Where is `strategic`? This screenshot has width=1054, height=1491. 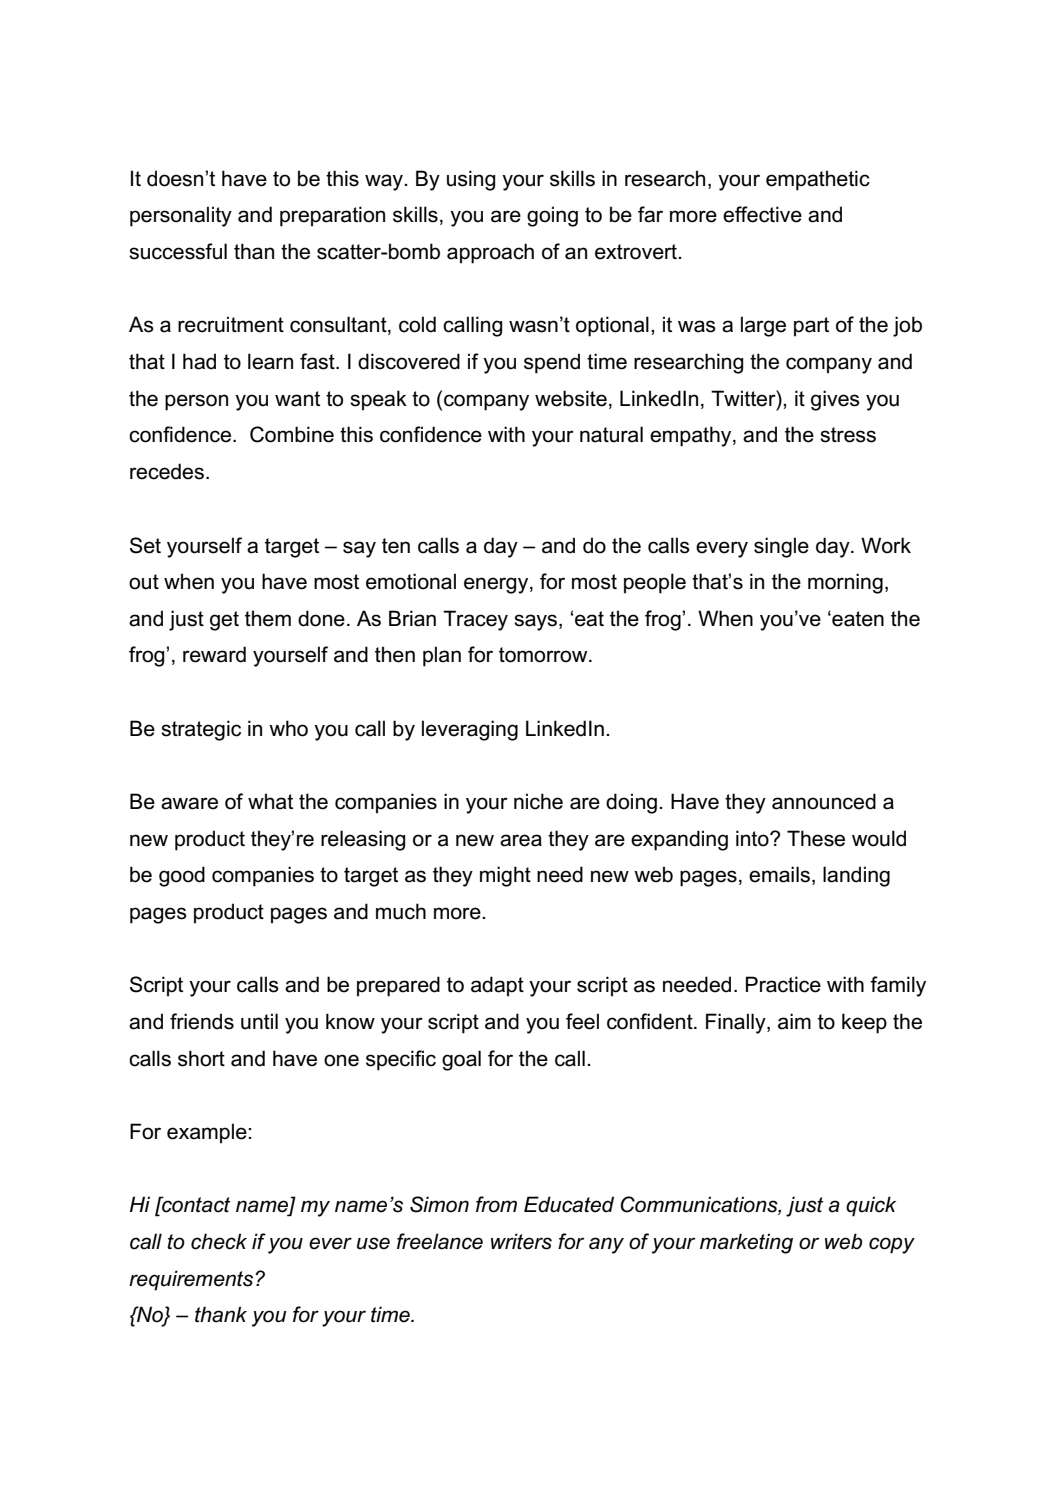
strategic is located at coordinates (201, 730).
